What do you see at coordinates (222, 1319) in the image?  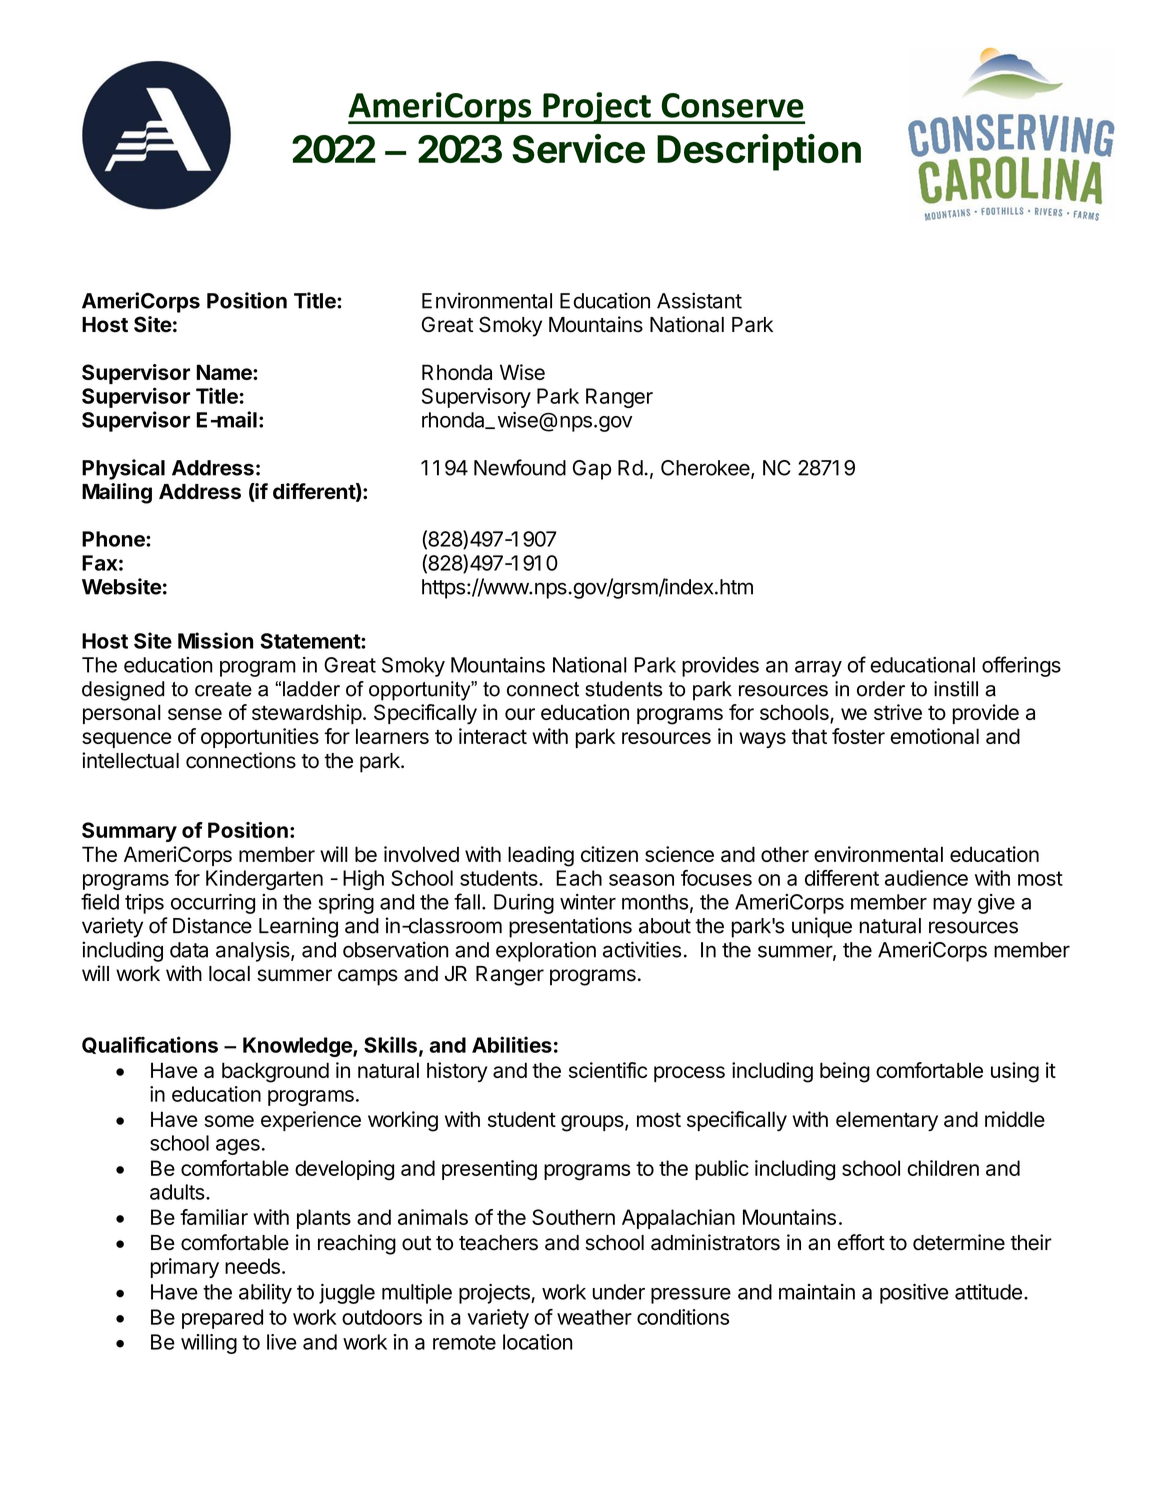 I see `prepared` at bounding box center [222, 1319].
